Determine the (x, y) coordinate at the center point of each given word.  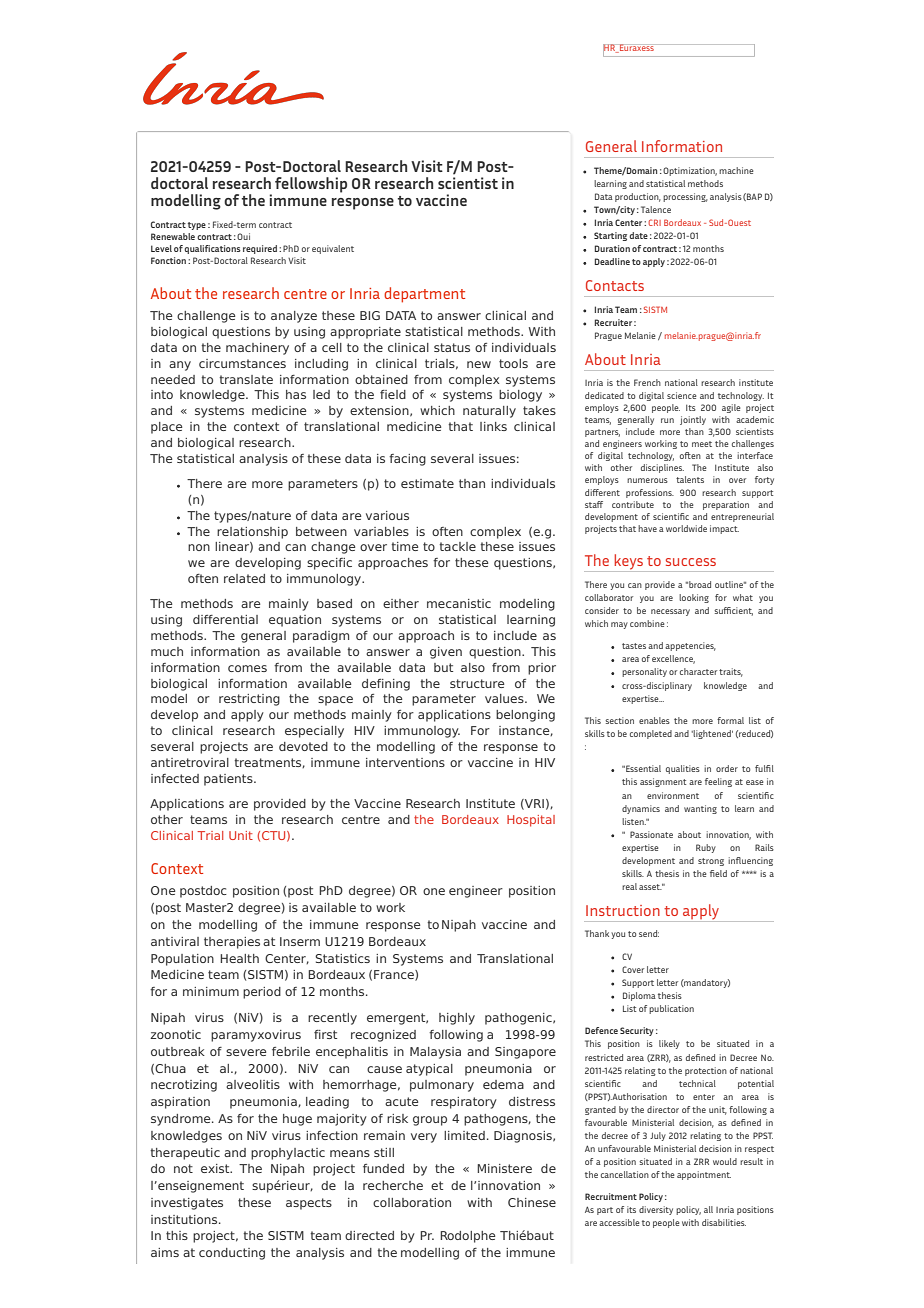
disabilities (724, 1222)
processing (685, 197)
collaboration (412, 1202)
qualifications (212, 249)
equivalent (333, 249)
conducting (232, 1254)
